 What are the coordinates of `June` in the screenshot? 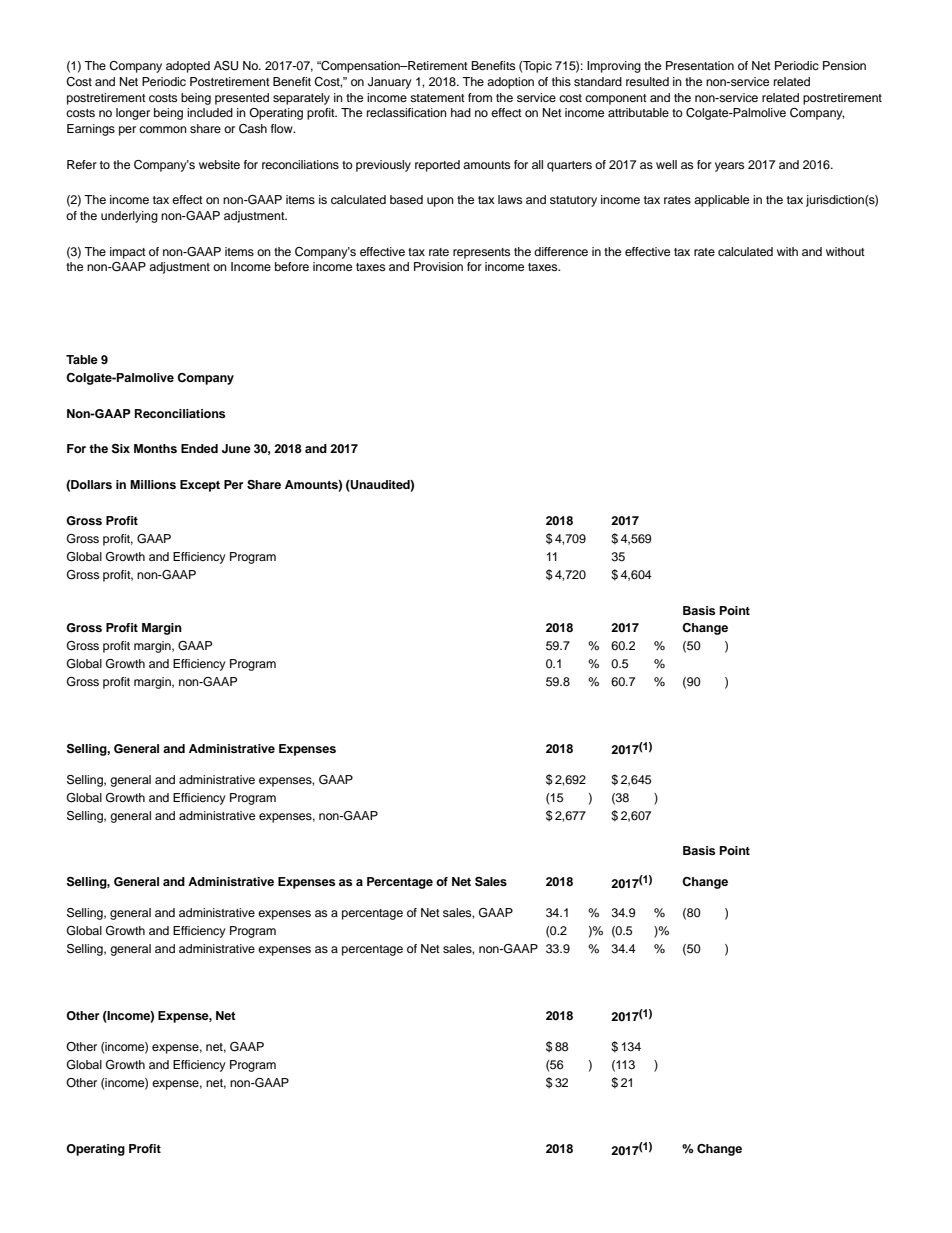 It's located at (236, 449).
